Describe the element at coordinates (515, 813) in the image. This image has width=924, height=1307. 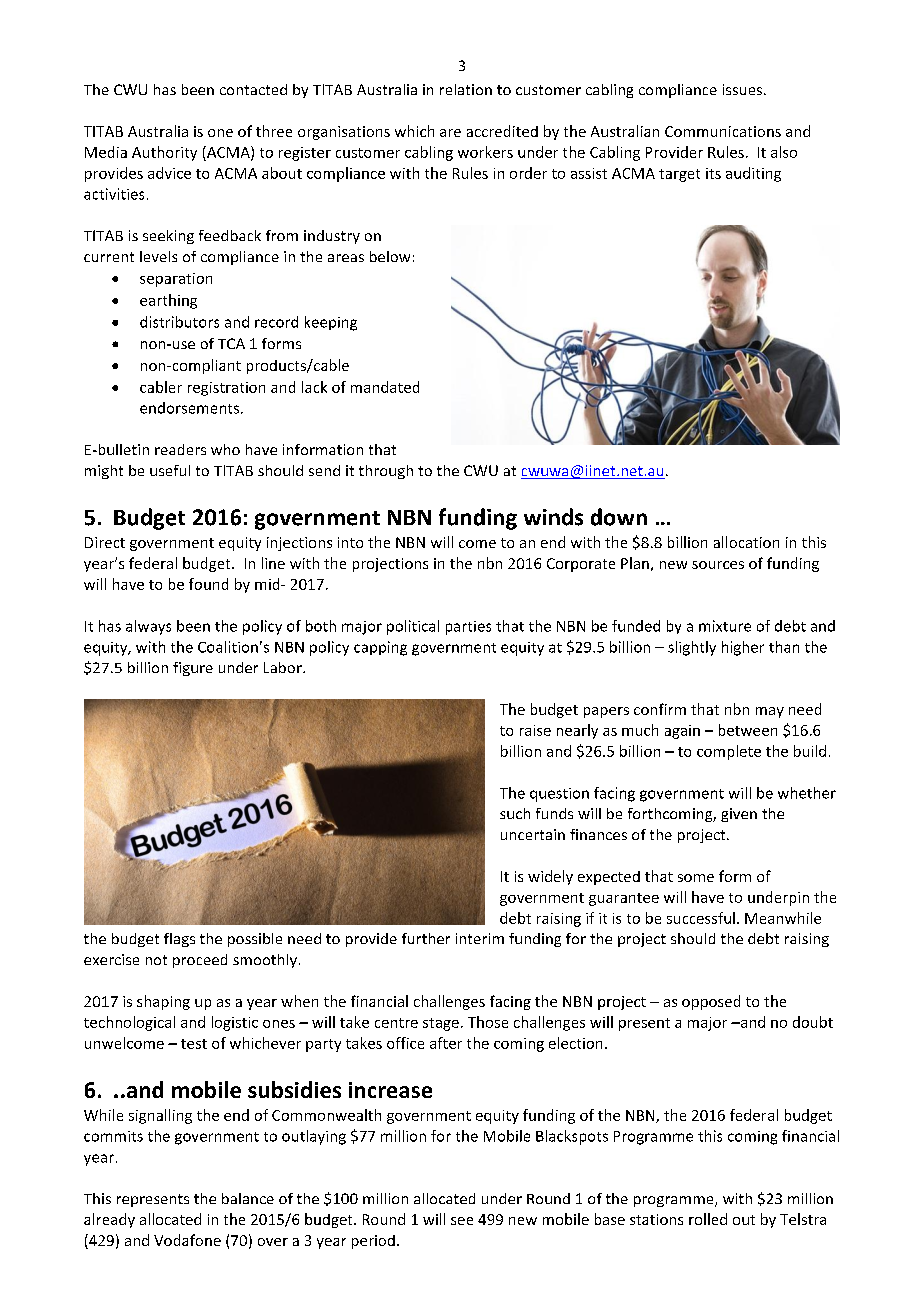
I see `such` at that location.
